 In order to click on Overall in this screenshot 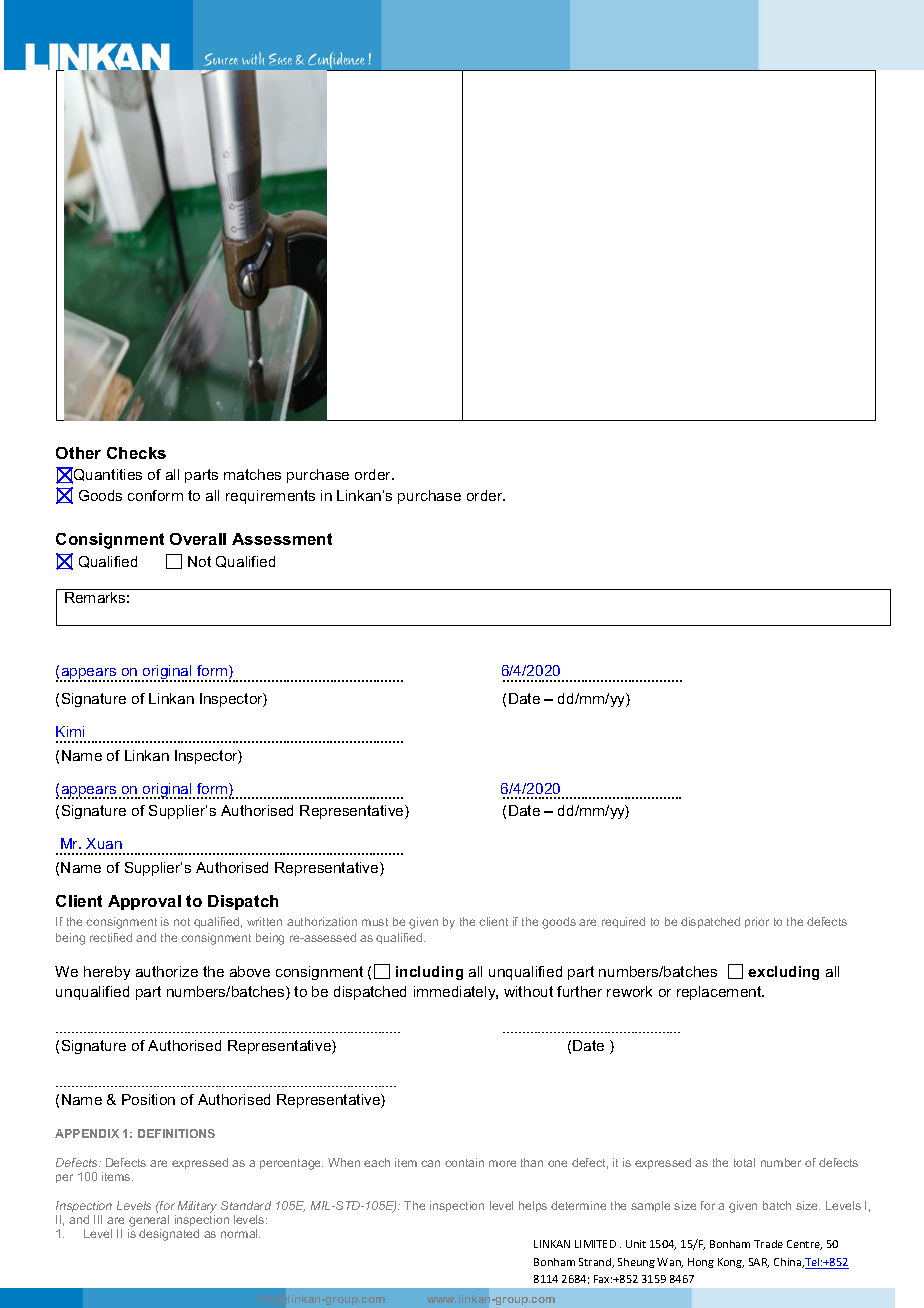, I will do `click(198, 539)`.
